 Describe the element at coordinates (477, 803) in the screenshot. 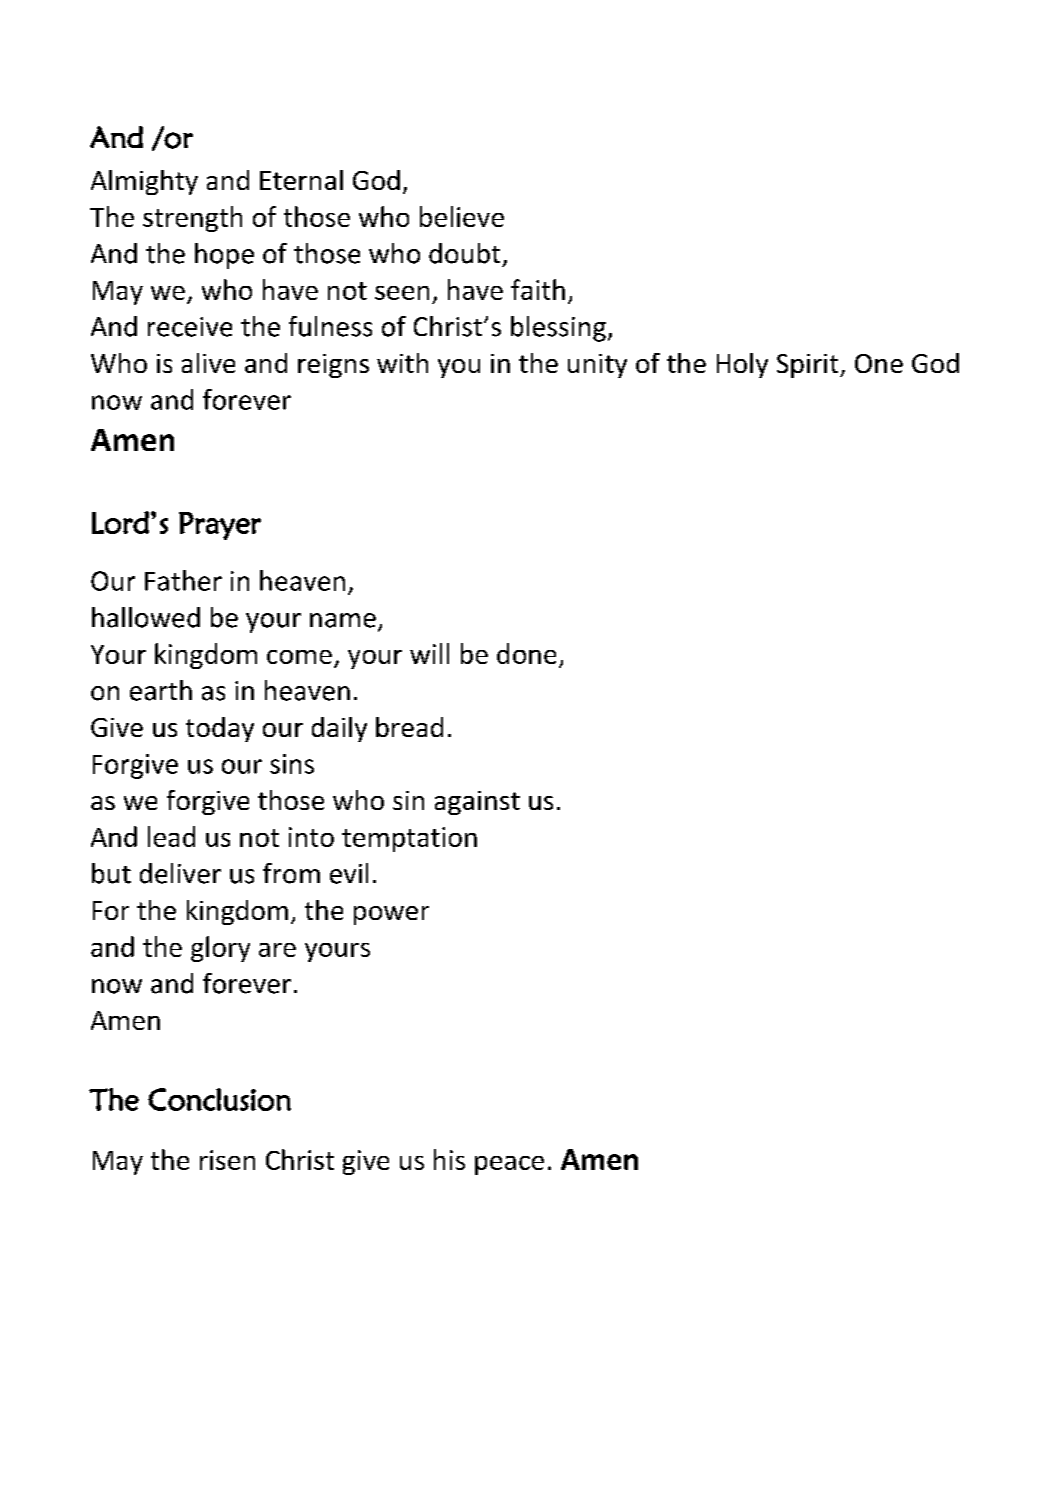

I see `against` at that location.
